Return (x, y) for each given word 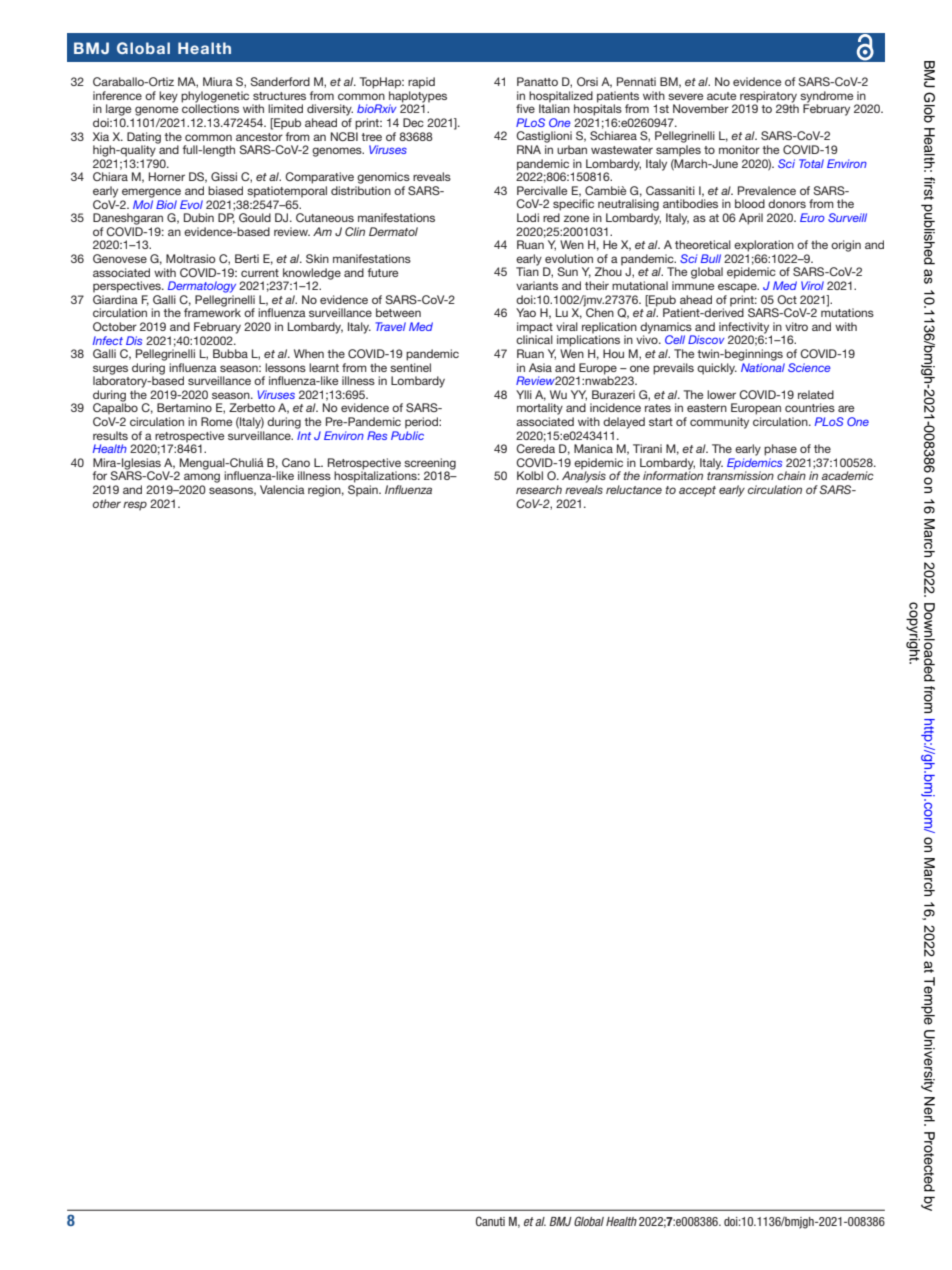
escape (738, 288)
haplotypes (418, 98)
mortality (540, 409)
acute (721, 96)
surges (110, 371)
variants (537, 285)
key (168, 97)
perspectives (128, 287)
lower (721, 394)
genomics (383, 178)
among (202, 478)
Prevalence (767, 190)
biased (225, 190)
